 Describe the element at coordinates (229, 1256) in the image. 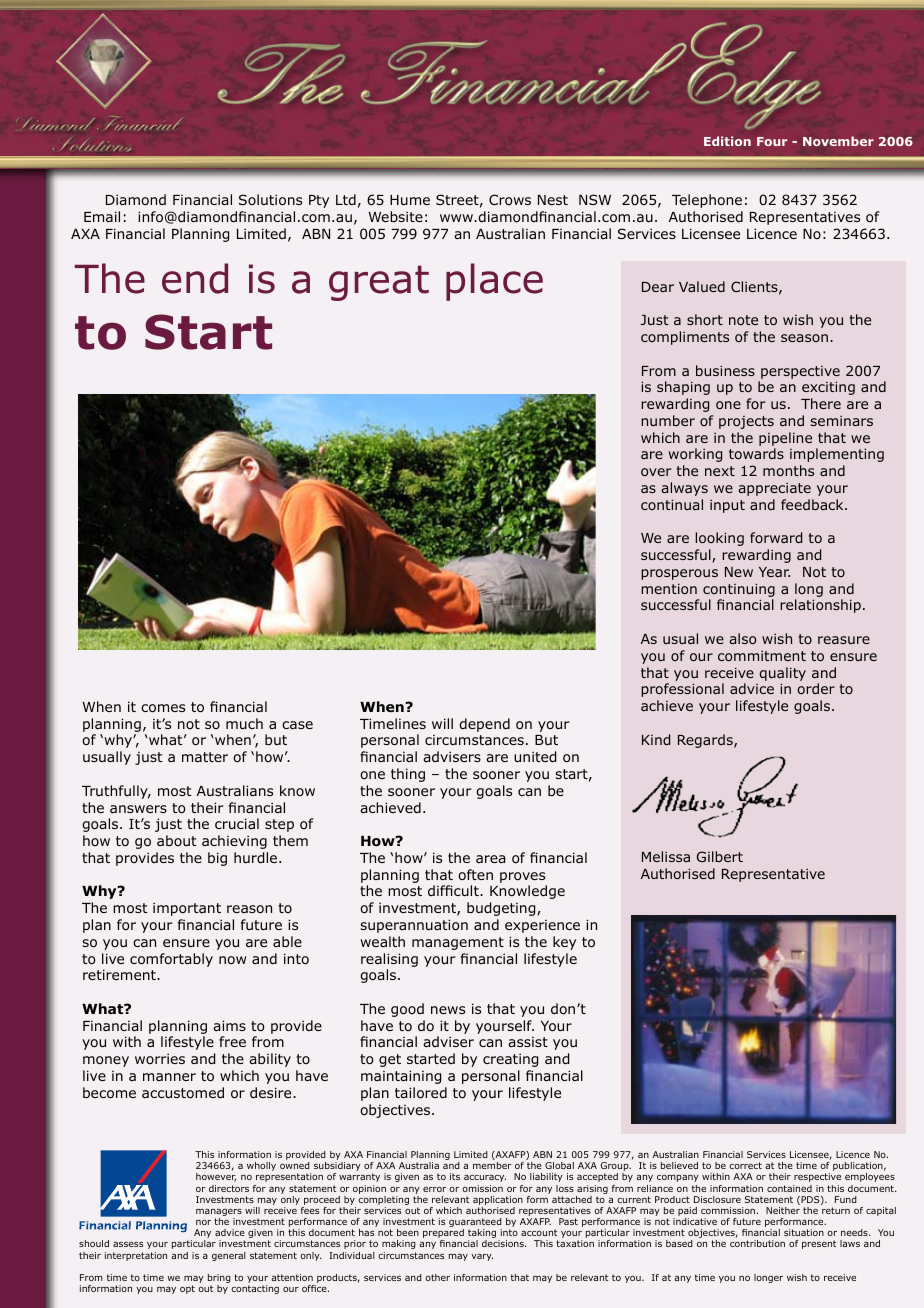

I see `general` at that location.
